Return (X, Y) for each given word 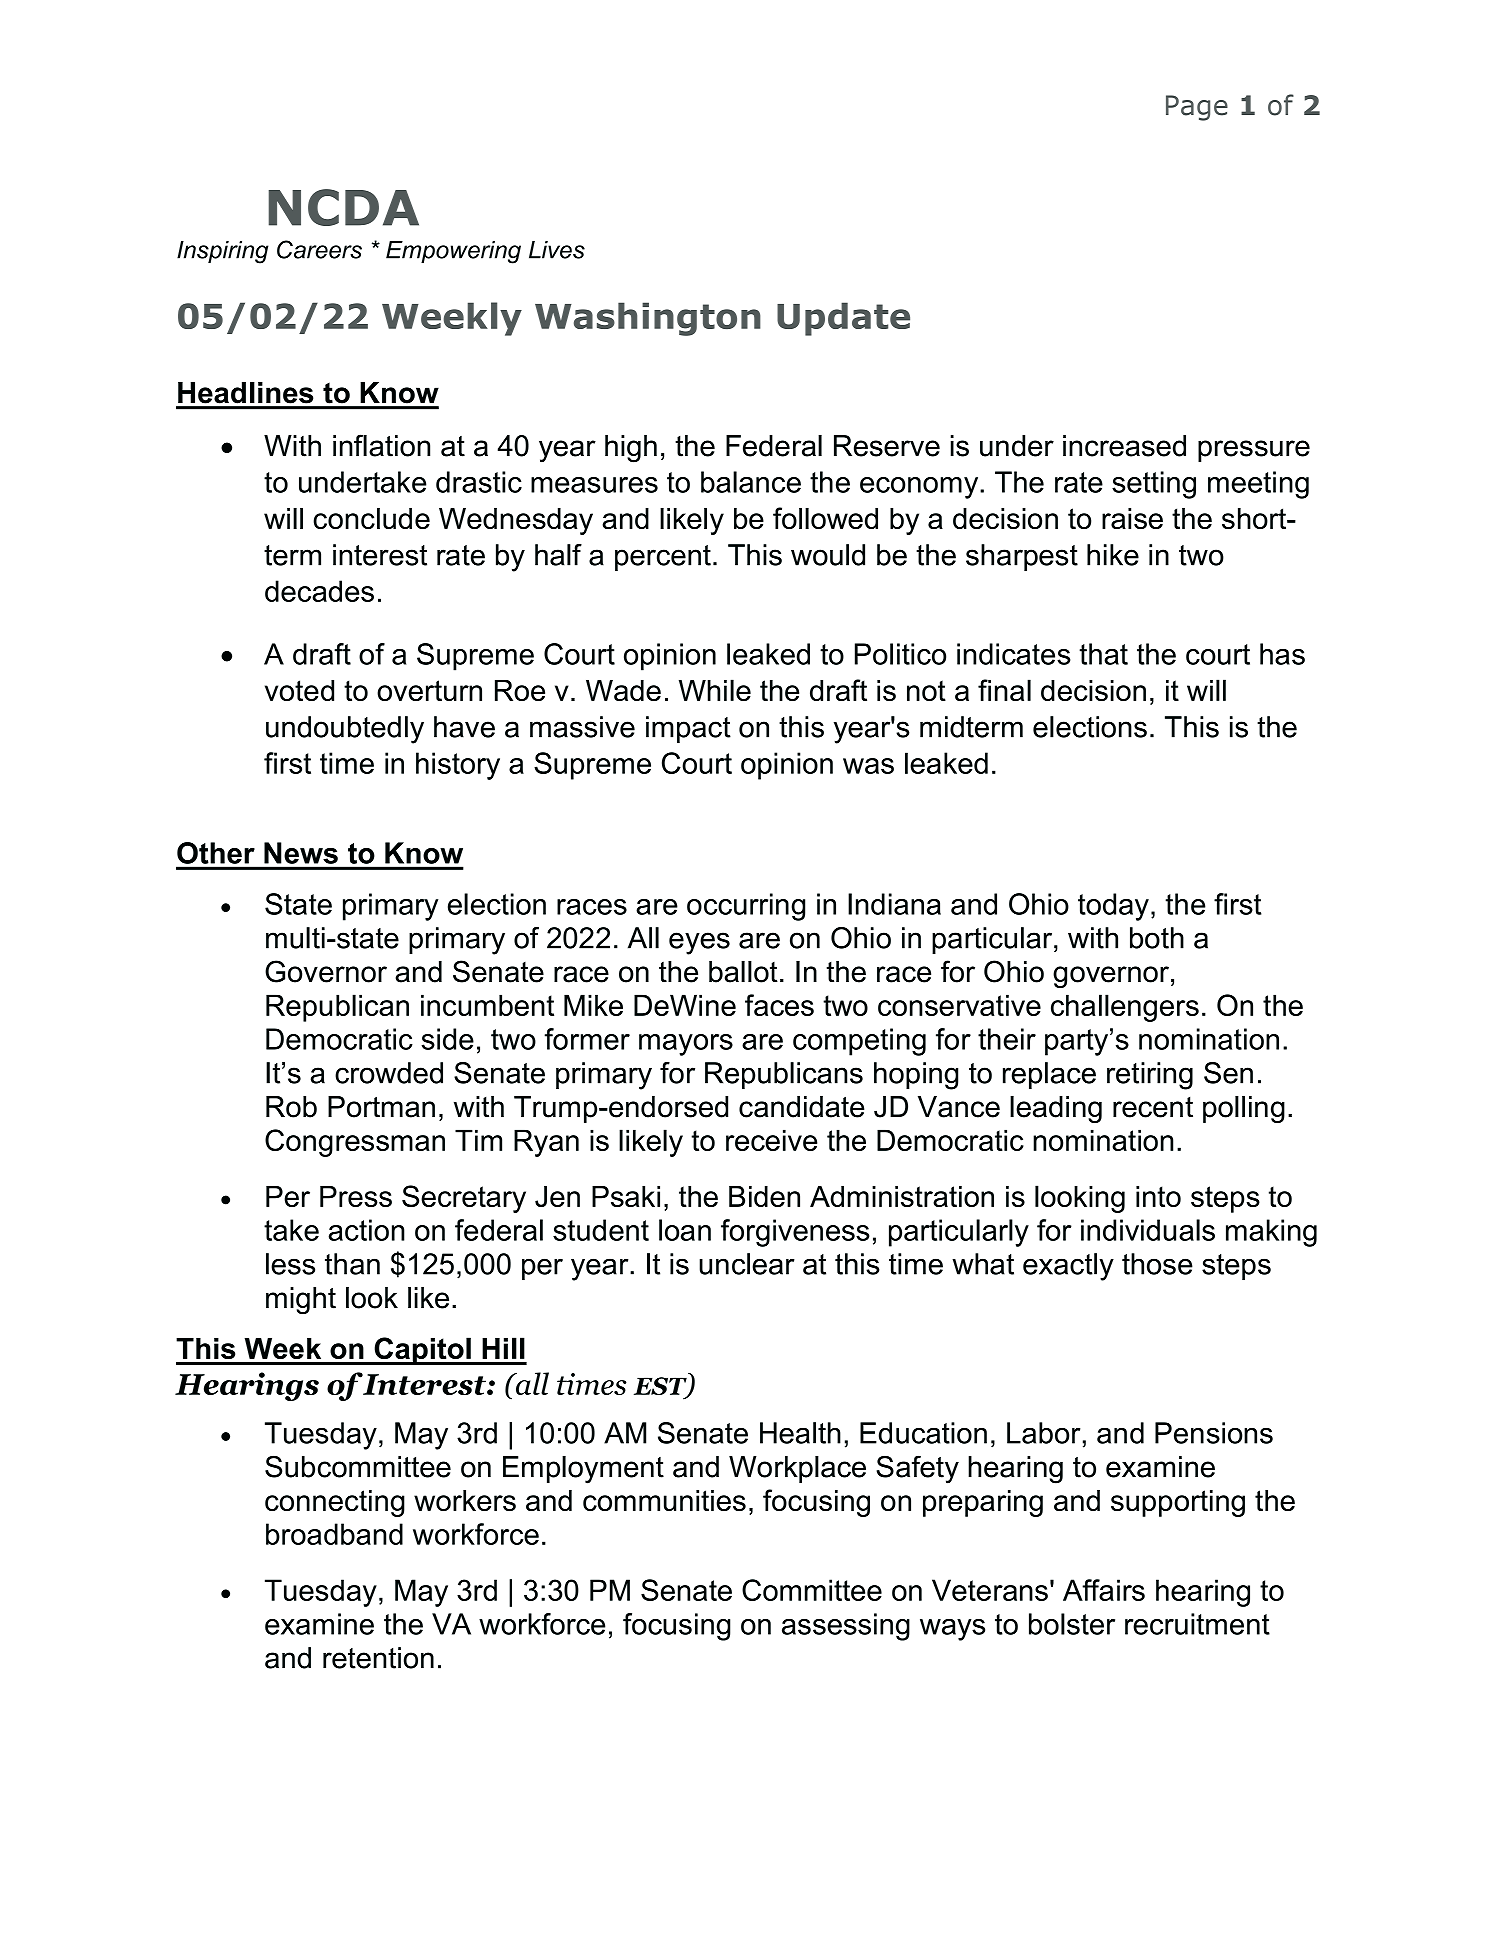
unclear (747, 1264)
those (1157, 1264)
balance (751, 482)
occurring (746, 907)
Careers (319, 249)
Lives (557, 250)
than (352, 1264)
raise (1132, 519)
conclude (371, 519)
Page (1197, 108)
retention (378, 1658)
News (301, 853)
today (1113, 907)
